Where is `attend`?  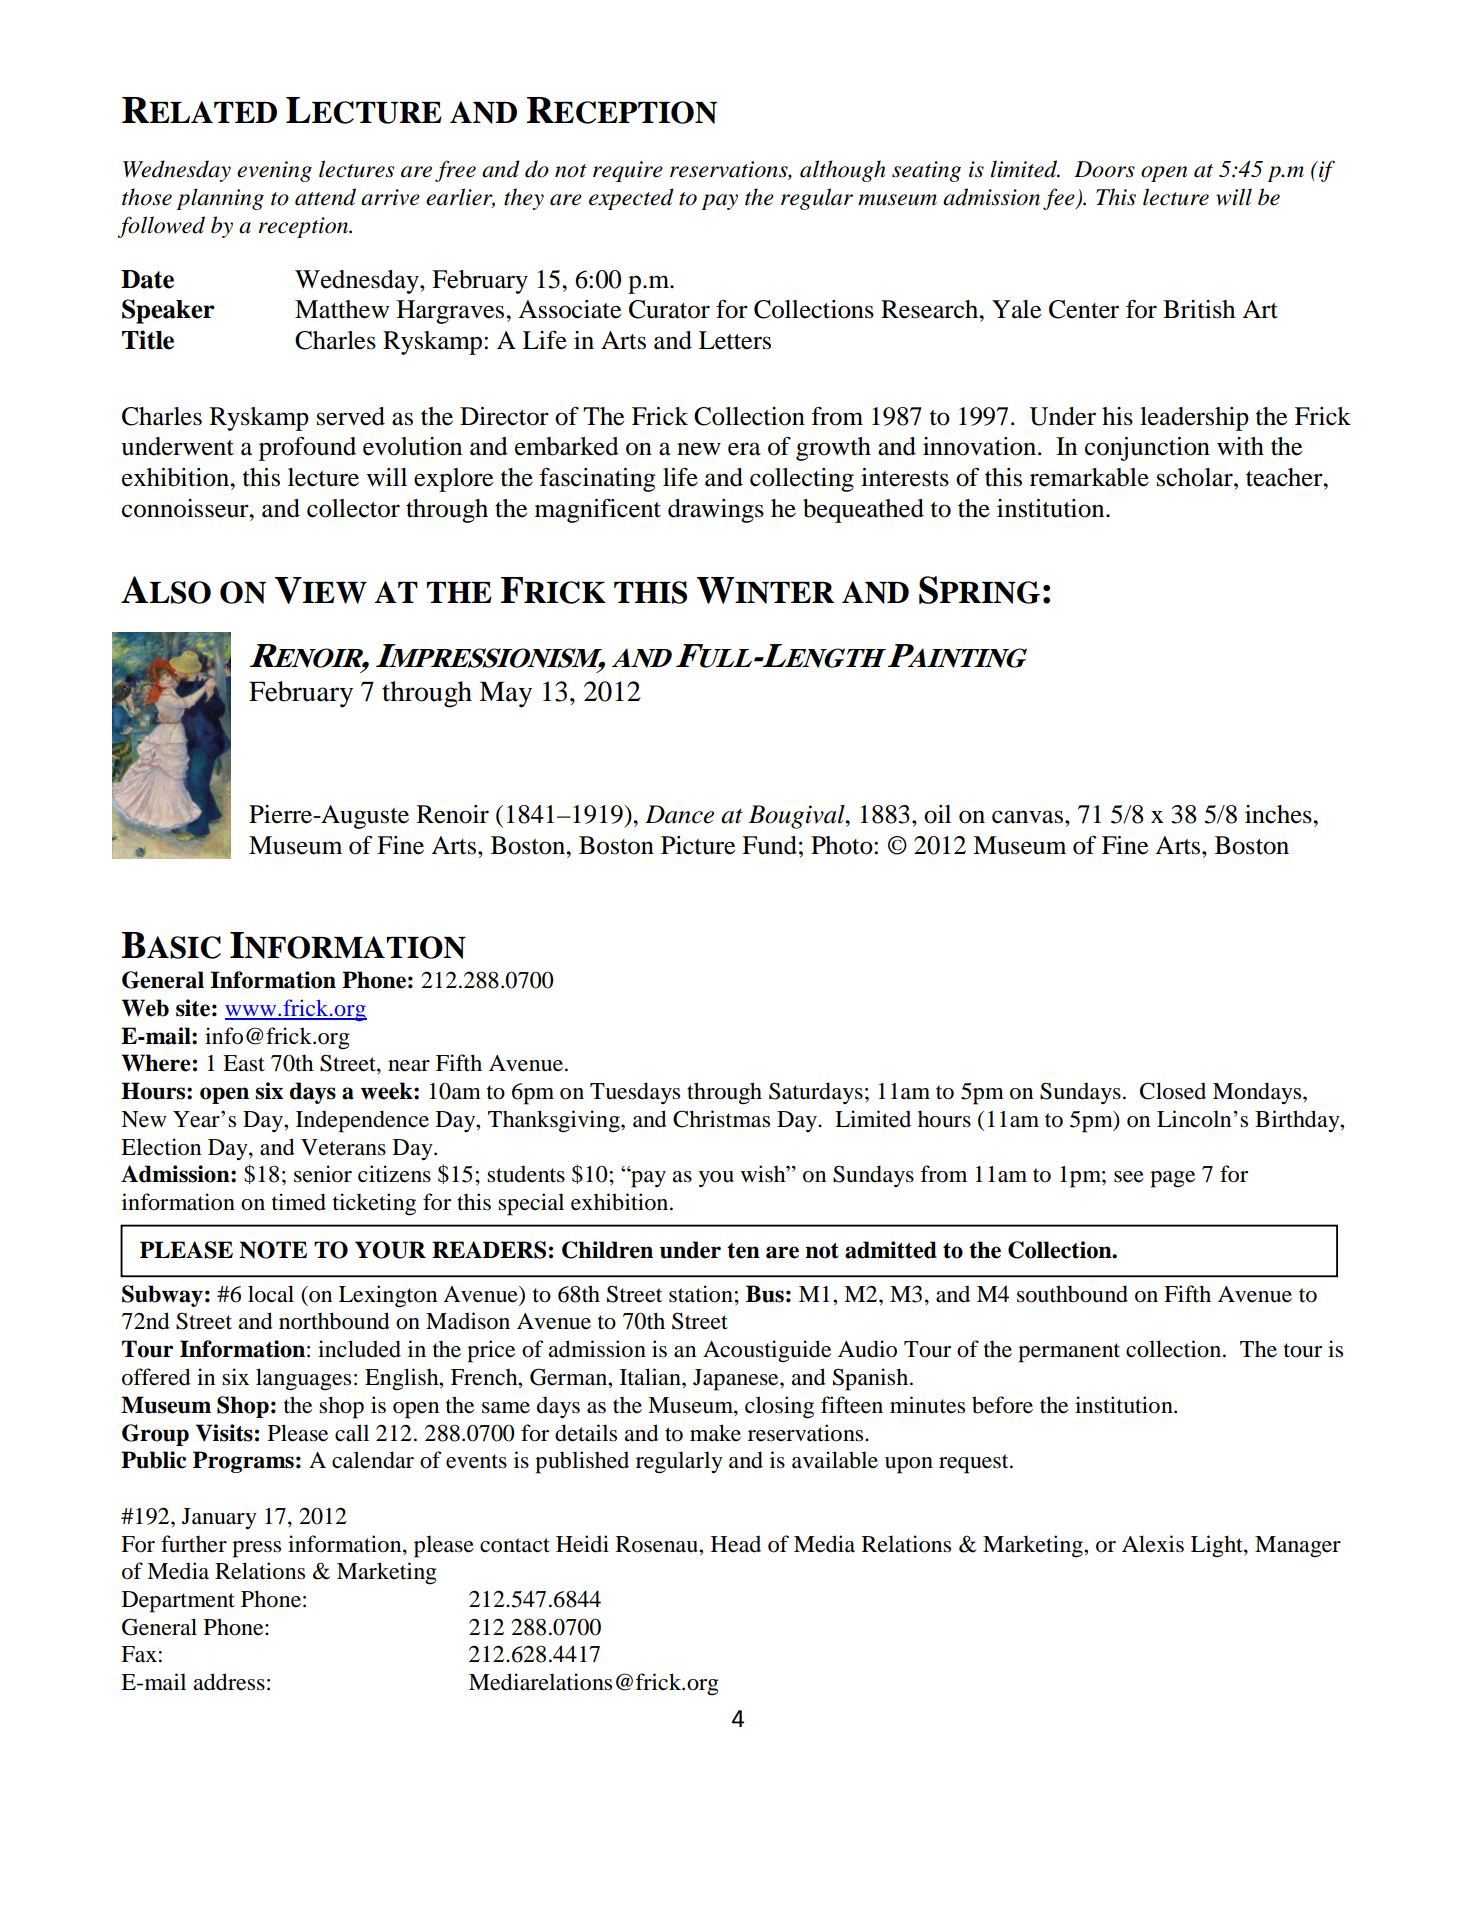
attend is located at coordinates (325, 197).
